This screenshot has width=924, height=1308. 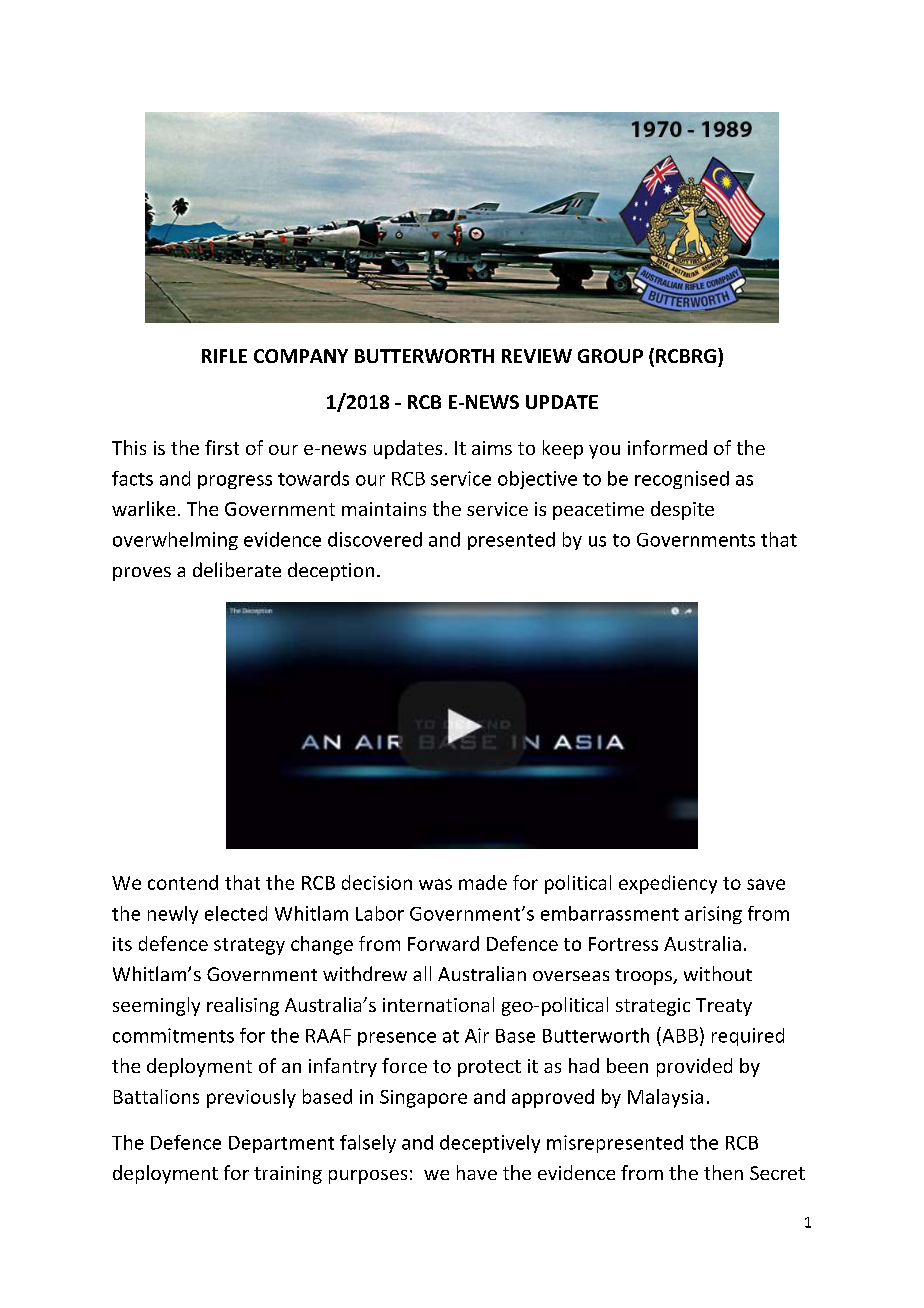 What do you see at coordinates (537, 356) in the screenshot?
I see `REVIEW` at bounding box center [537, 356].
